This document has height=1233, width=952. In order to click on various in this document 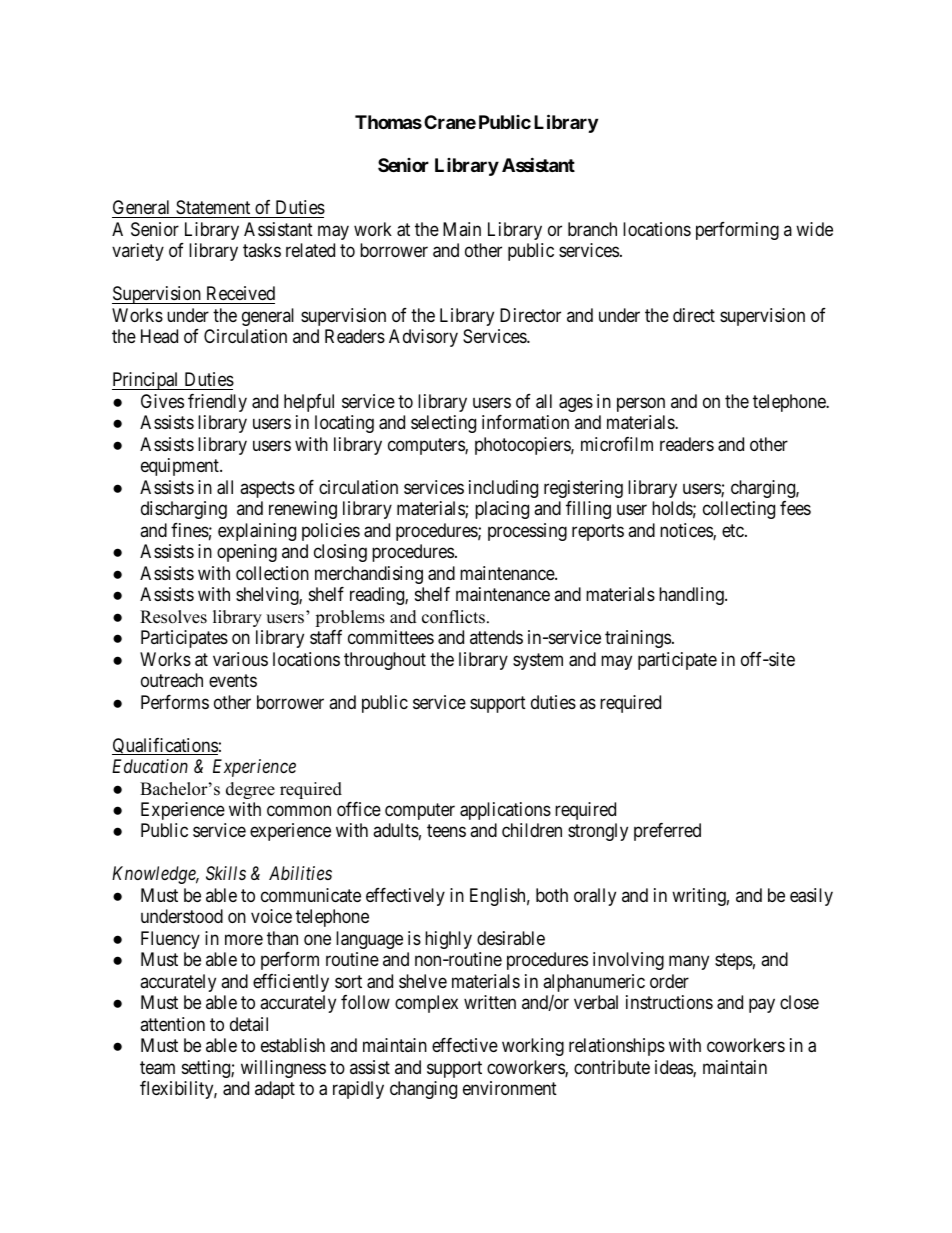, I will do `click(240, 659)`.
